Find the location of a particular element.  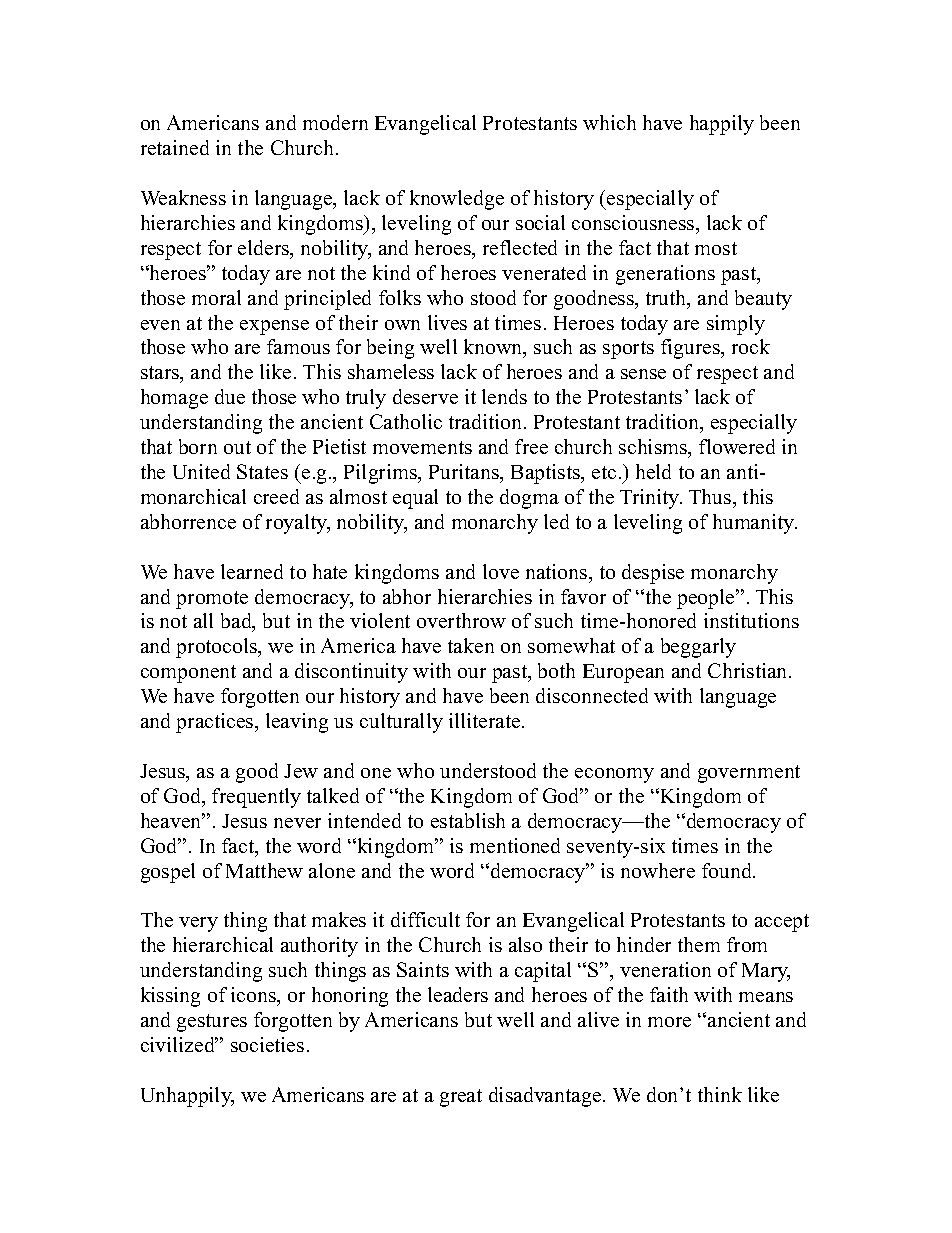

Puritans is located at coordinates (465, 473).
